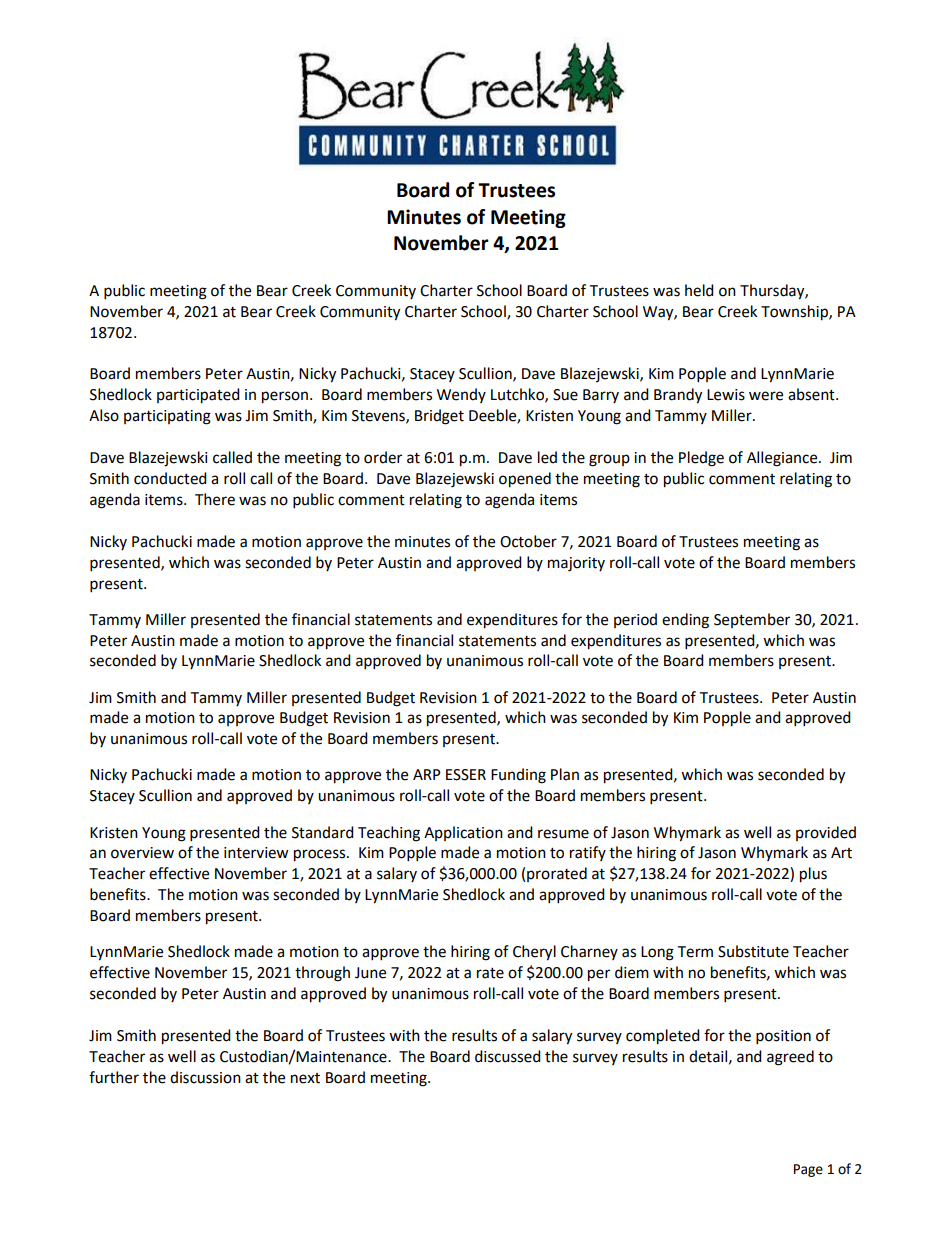  Describe the element at coordinates (215, 499) in the document. I see `There` at that location.
